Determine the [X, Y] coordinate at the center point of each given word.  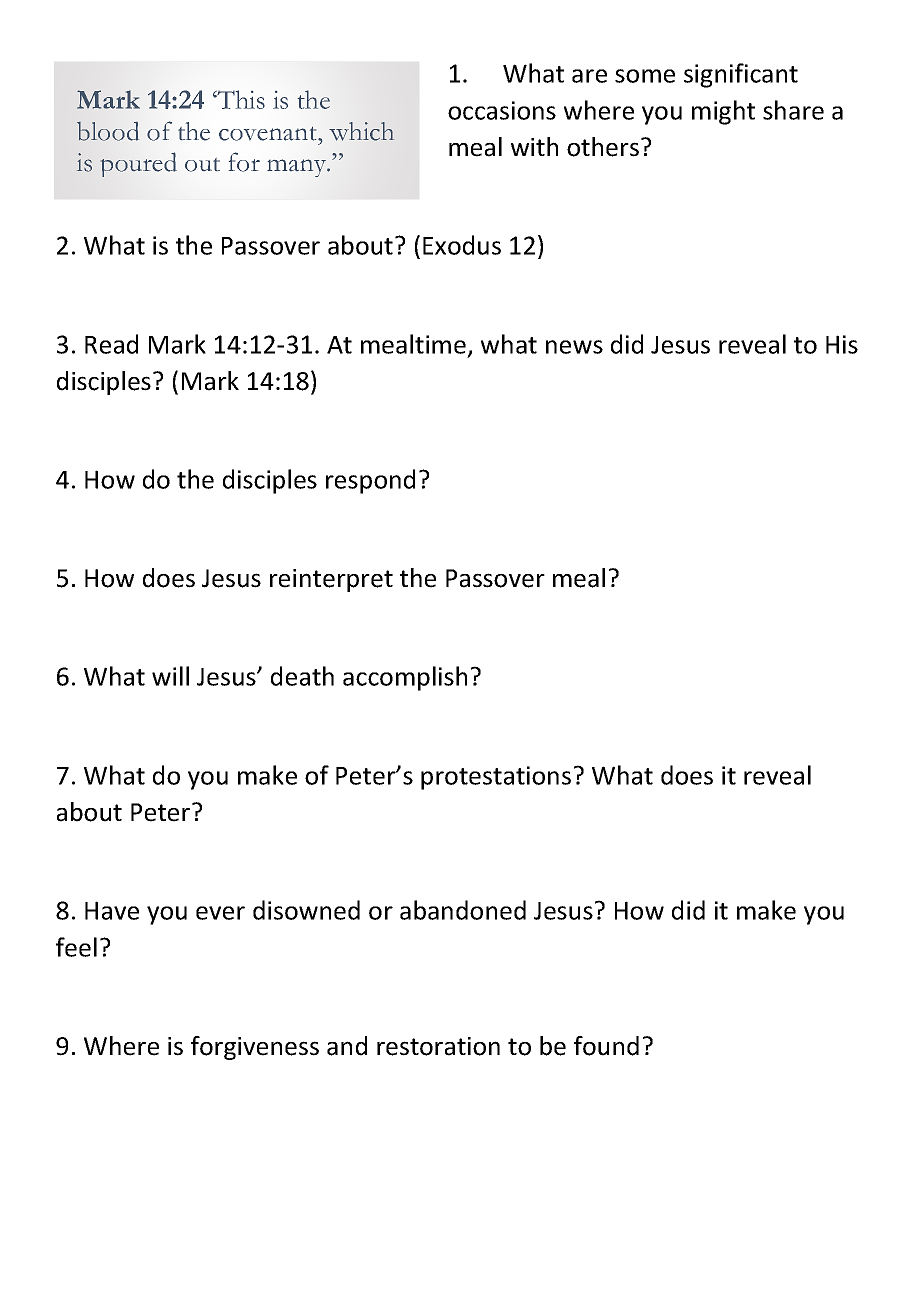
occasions [502, 110]
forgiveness [255, 1048]
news [574, 347]
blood [108, 131]
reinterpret [331, 580]
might [723, 112]
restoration [438, 1046]
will [170, 676]
